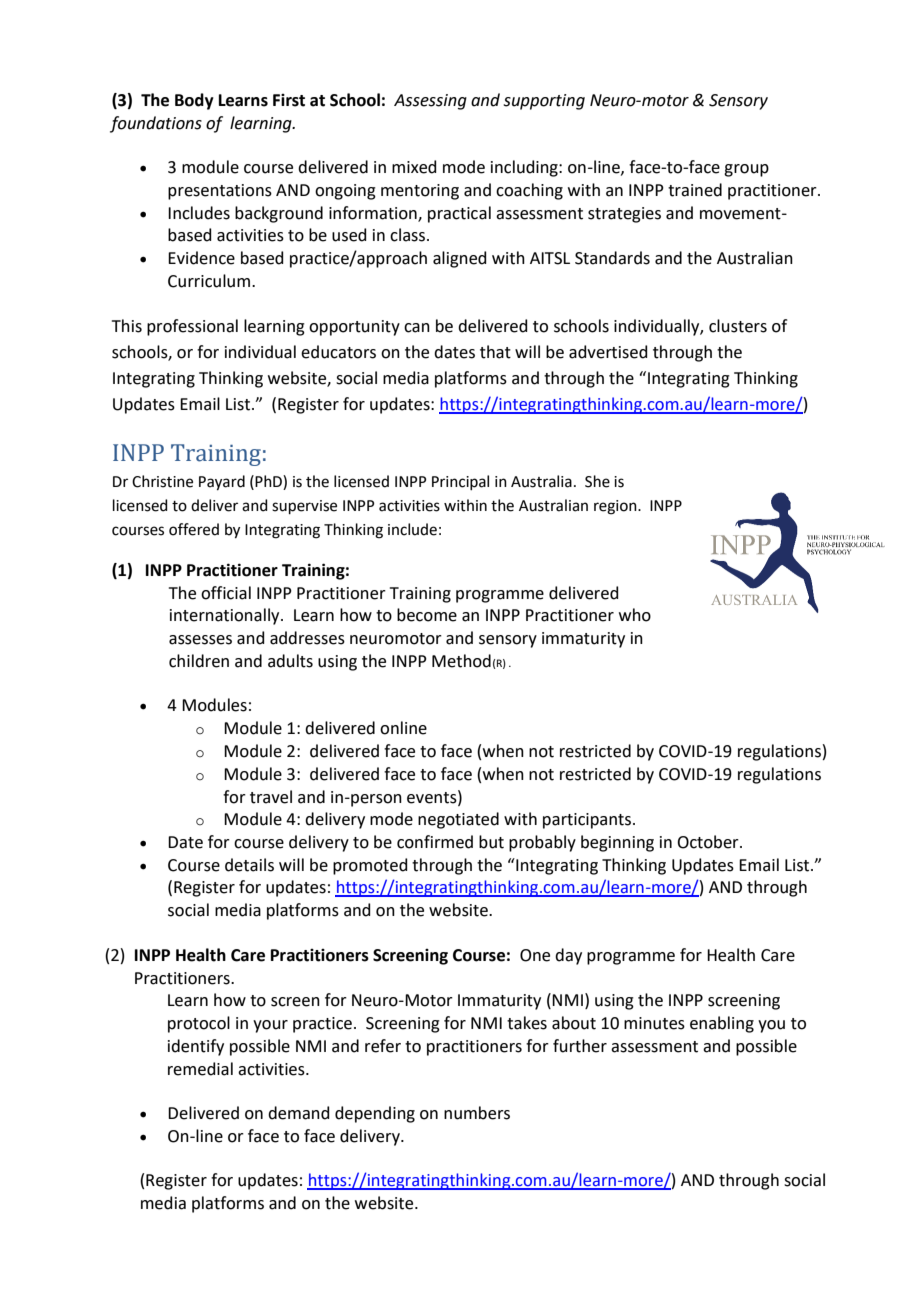 This screenshot has height=1308, width=924. Describe the element at coordinates (196, 1047) in the screenshot. I see `identify` at that location.
